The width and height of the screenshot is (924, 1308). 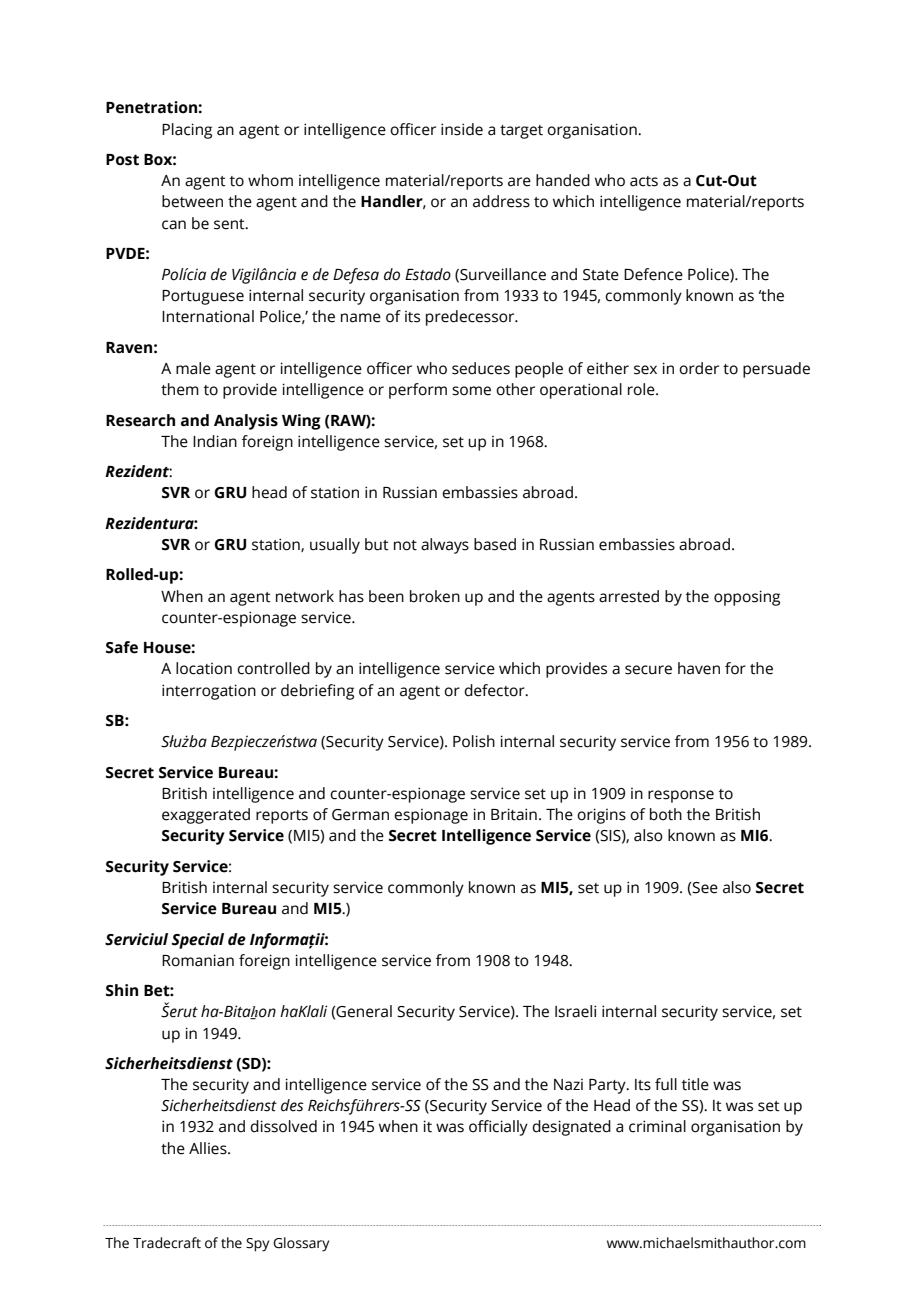 What do you see at coordinates (747, 598) in the screenshot?
I see `opposing` at bounding box center [747, 598].
